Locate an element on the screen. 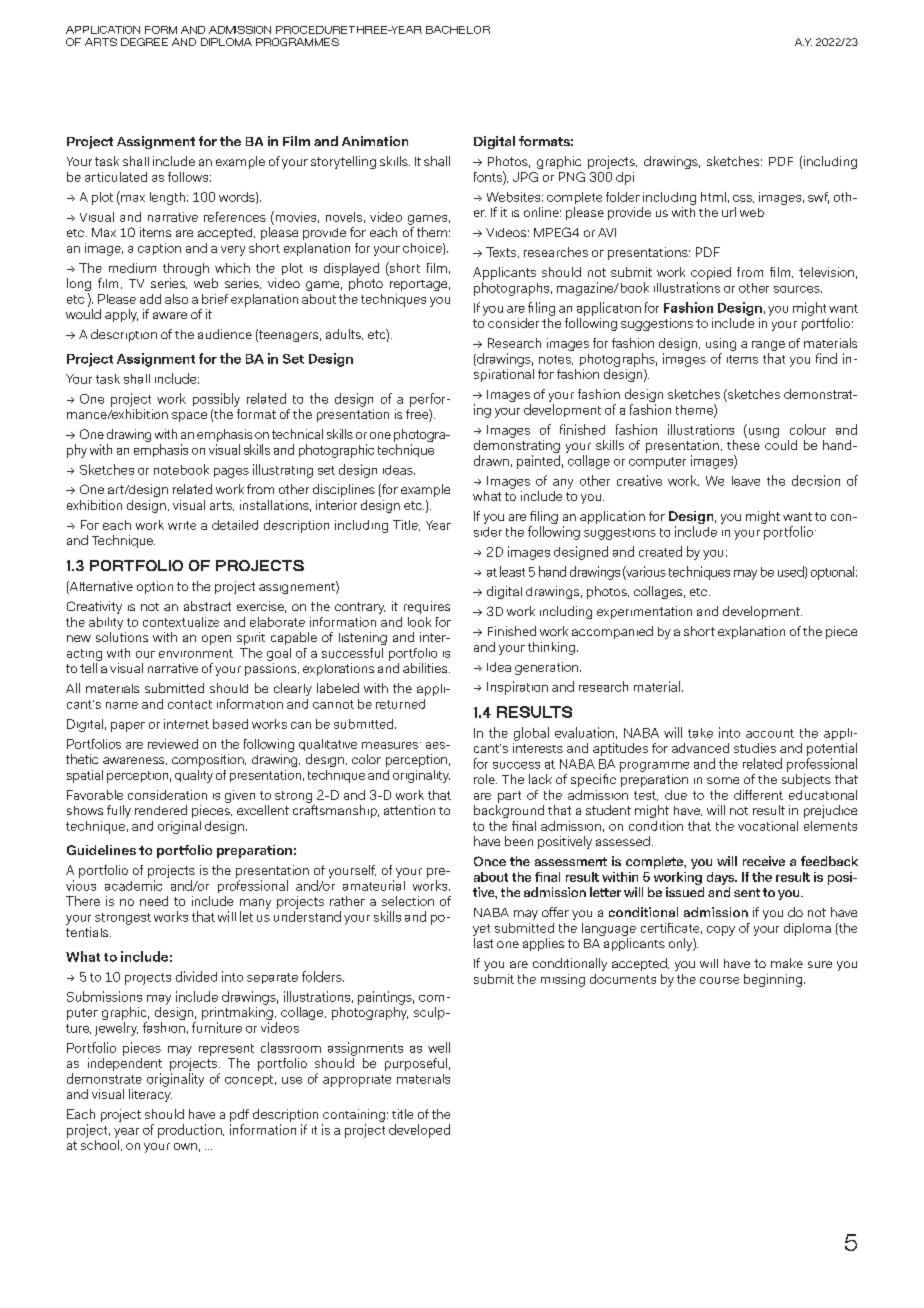 The image size is (924, 1308). role is located at coordinates (485, 779).
